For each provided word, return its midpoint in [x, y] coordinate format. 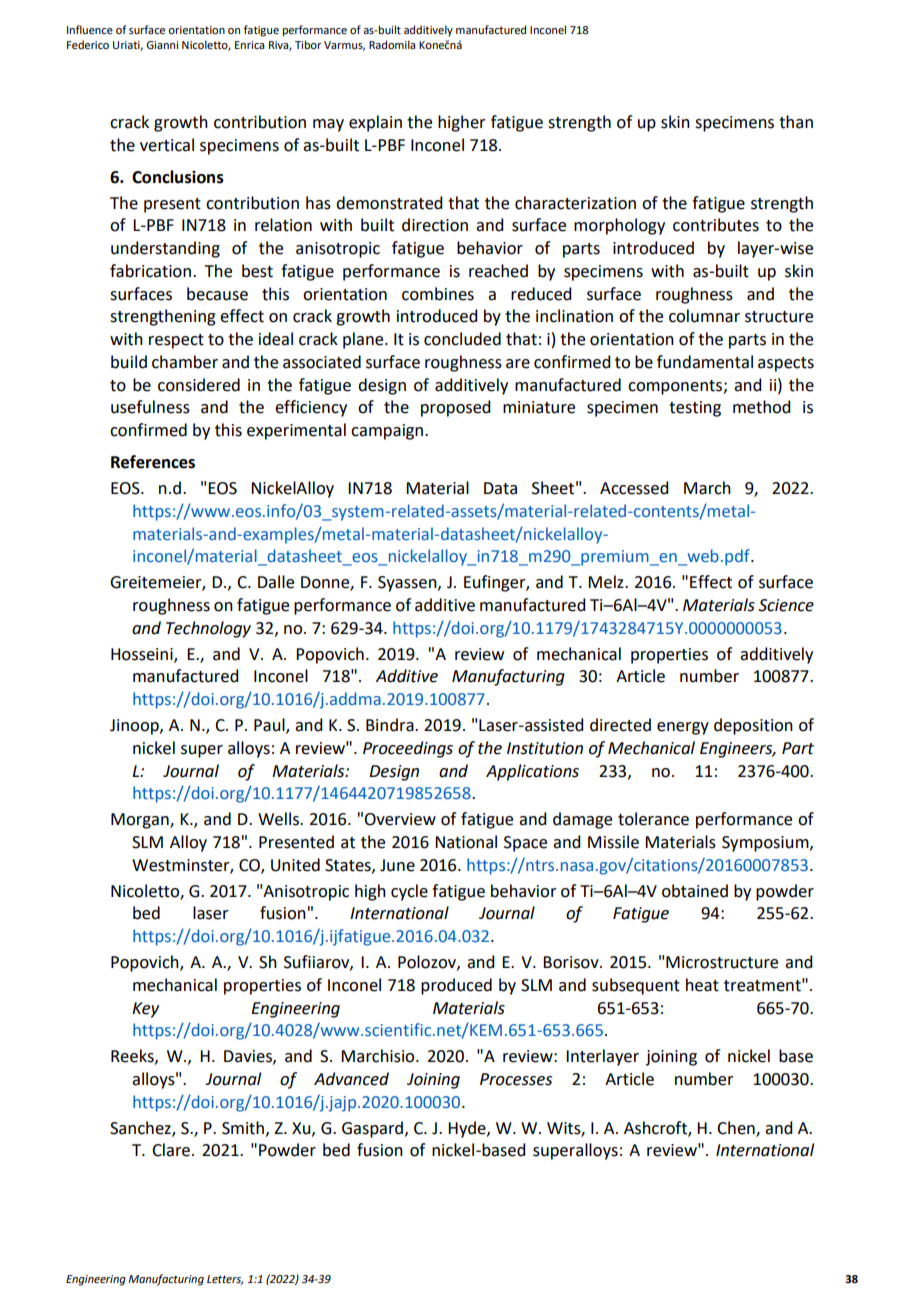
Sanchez [141, 1128]
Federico [88, 44]
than [796, 122]
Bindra [391, 725]
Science [786, 605]
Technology [208, 629]
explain [375, 123]
